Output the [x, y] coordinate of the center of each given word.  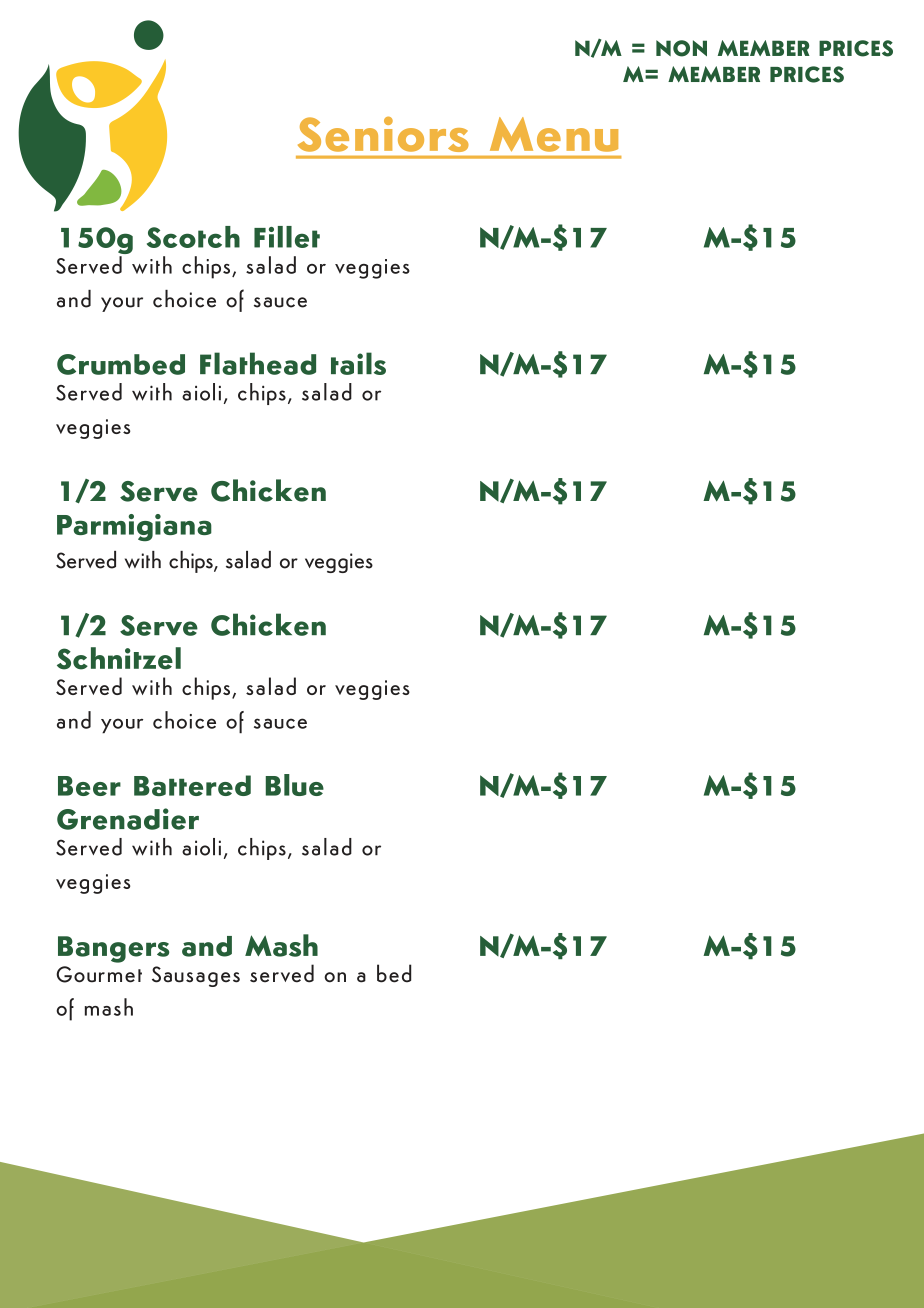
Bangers [113, 949]
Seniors [383, 134]
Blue [295, 785]
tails [358, 363]
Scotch [193, 237]
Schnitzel [119, 658]
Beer [89, 786]
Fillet [287, 237]
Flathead [258, 363]
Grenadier [128, 819]
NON [681, 48]
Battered [192, 785]
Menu [554, 134]
